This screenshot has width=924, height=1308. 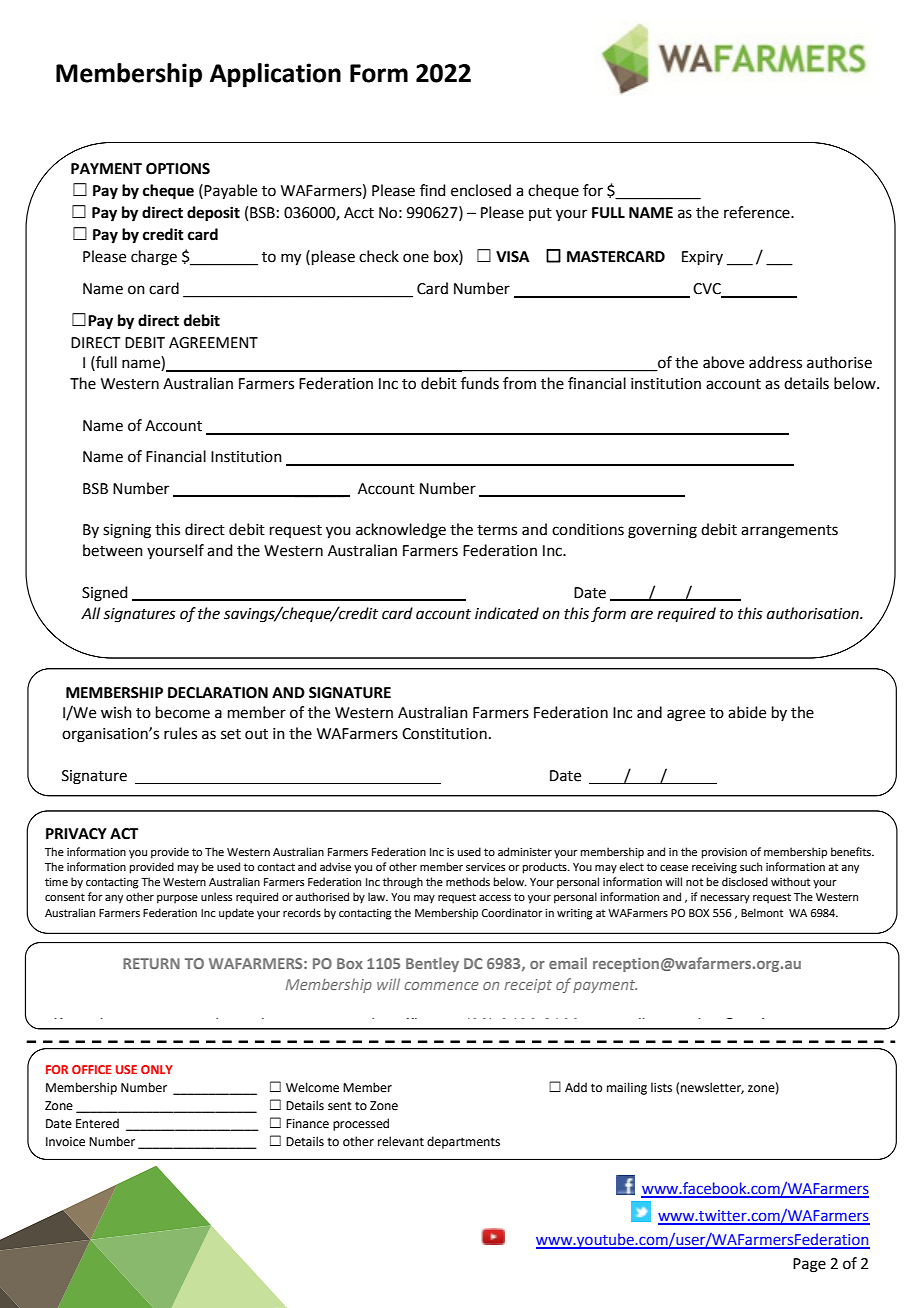 I want to click on Constitution, so click(x=444, y=734).
